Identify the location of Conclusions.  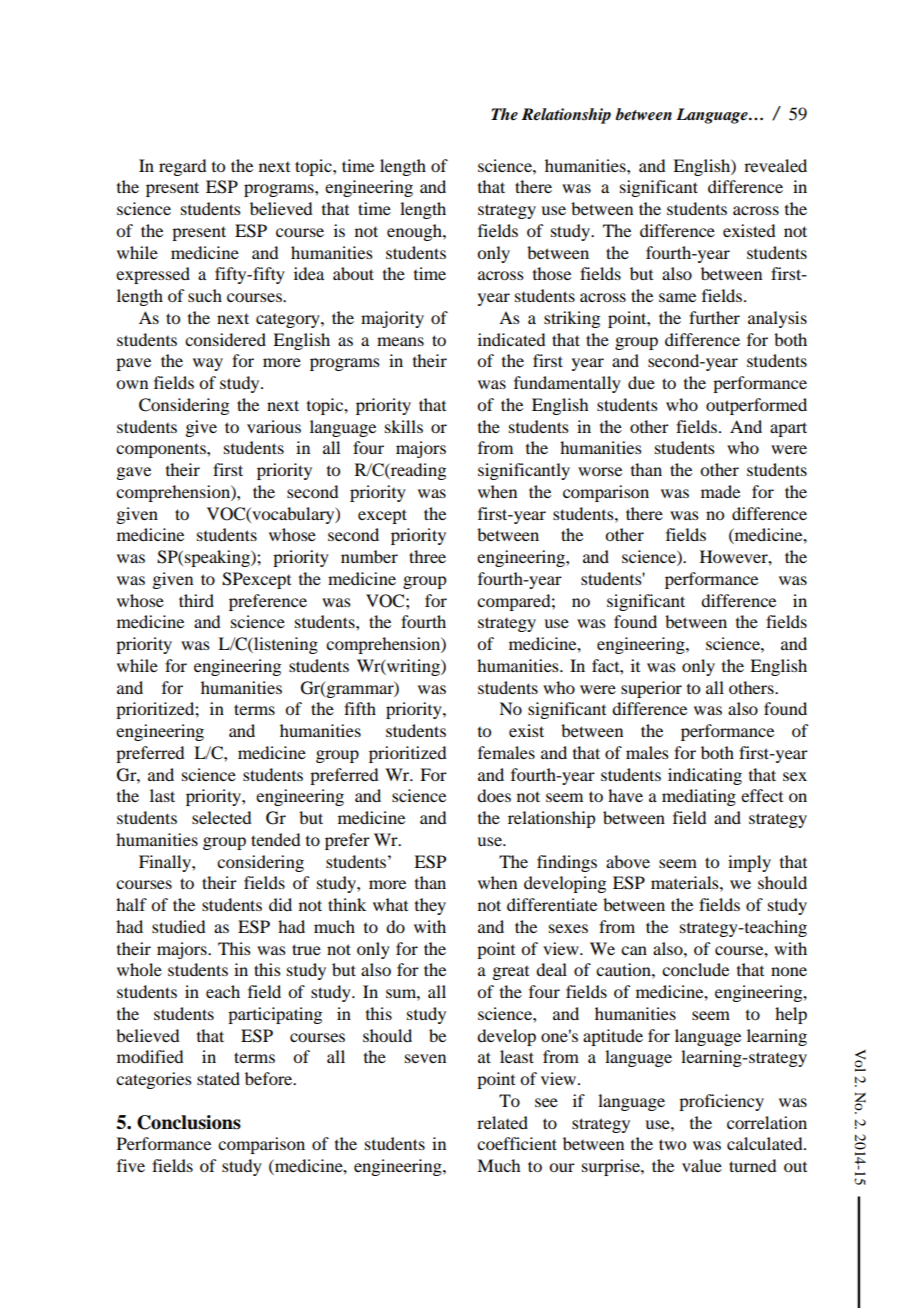
(189, 1122).
